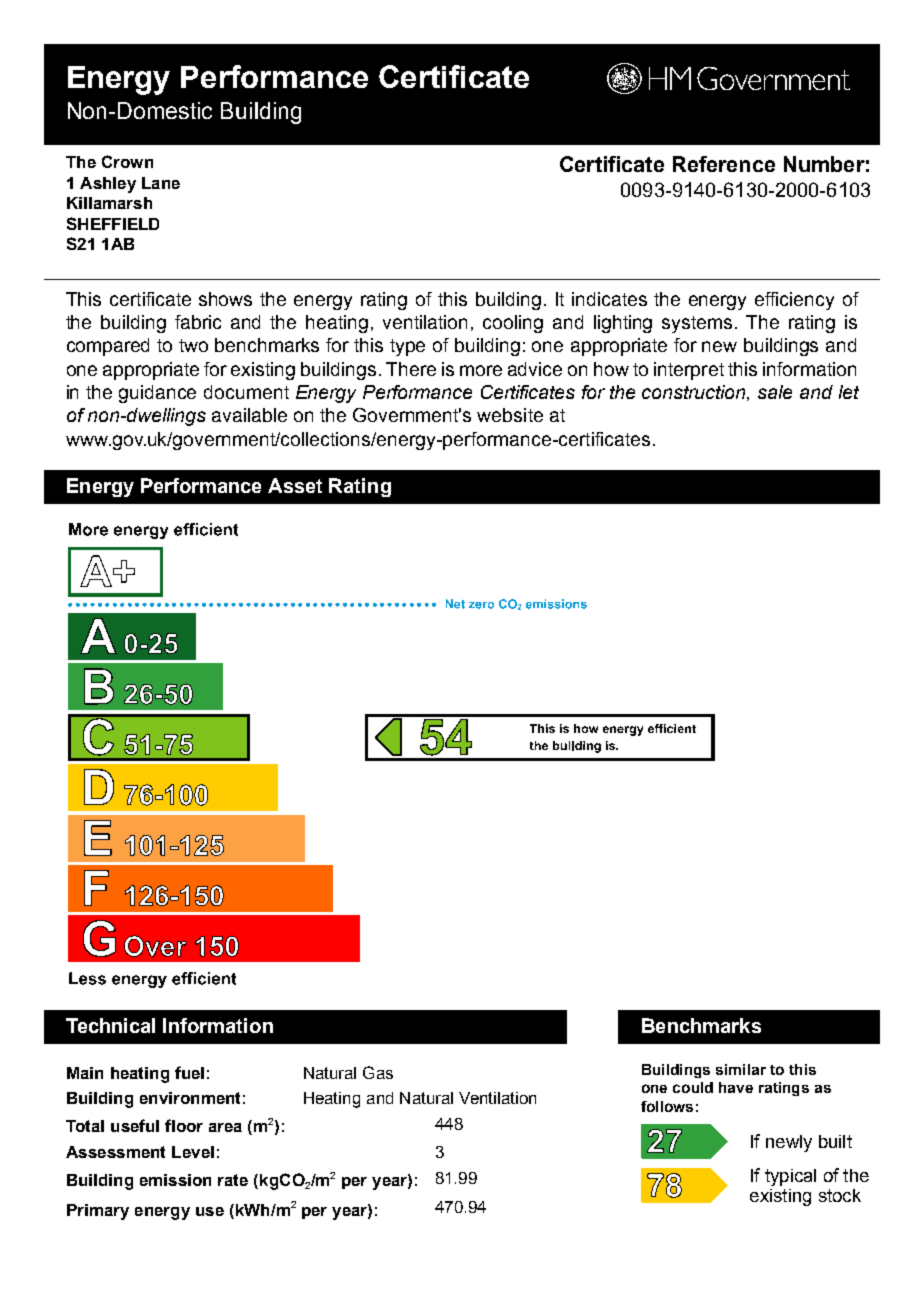 The image size is (924, 1308). Describe the element at coordinates (161, 183) in the screenshot. I see `Lane` at that location.
